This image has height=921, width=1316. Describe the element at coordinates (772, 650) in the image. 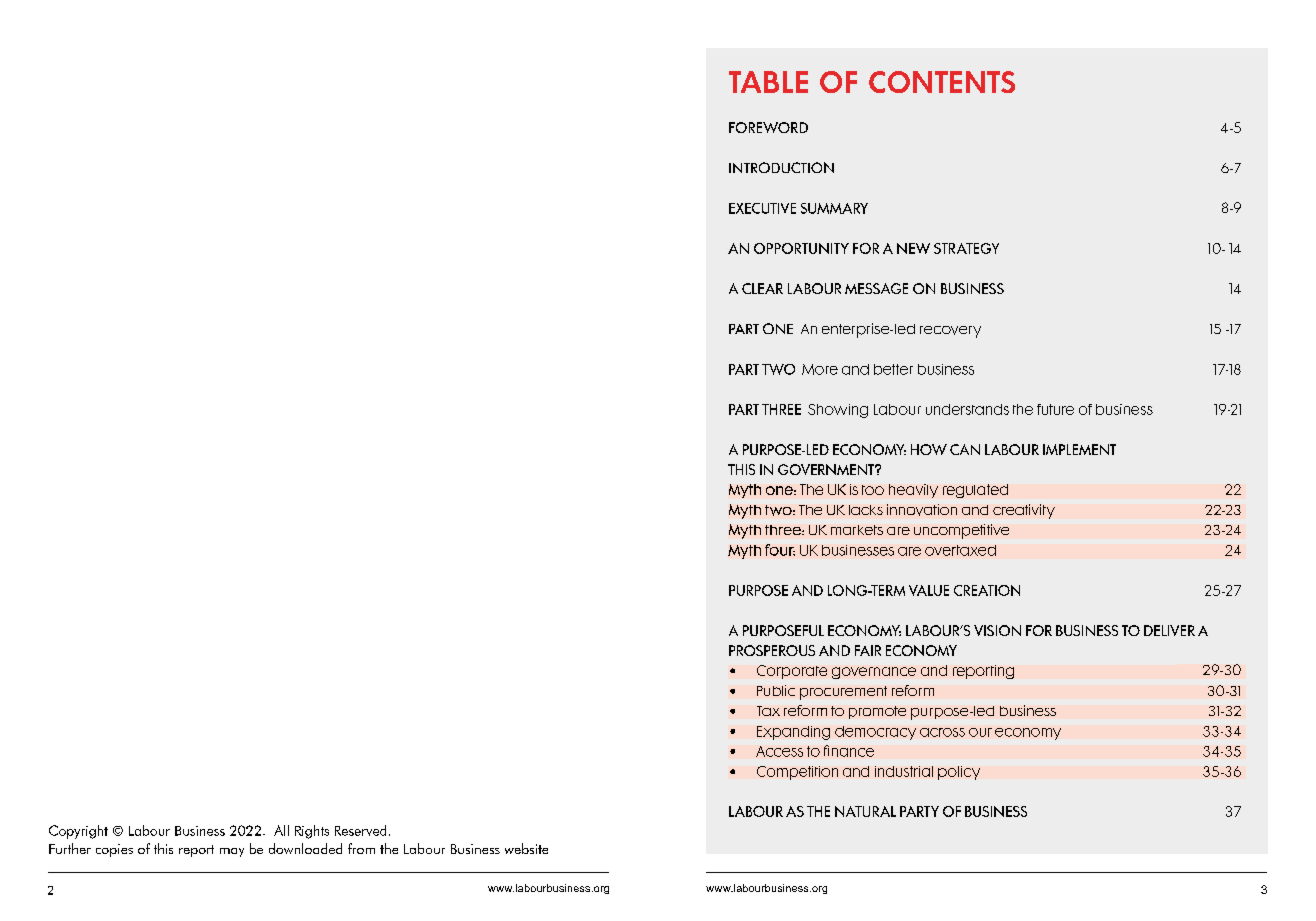

I see `PROSPEROUS` at that location.
